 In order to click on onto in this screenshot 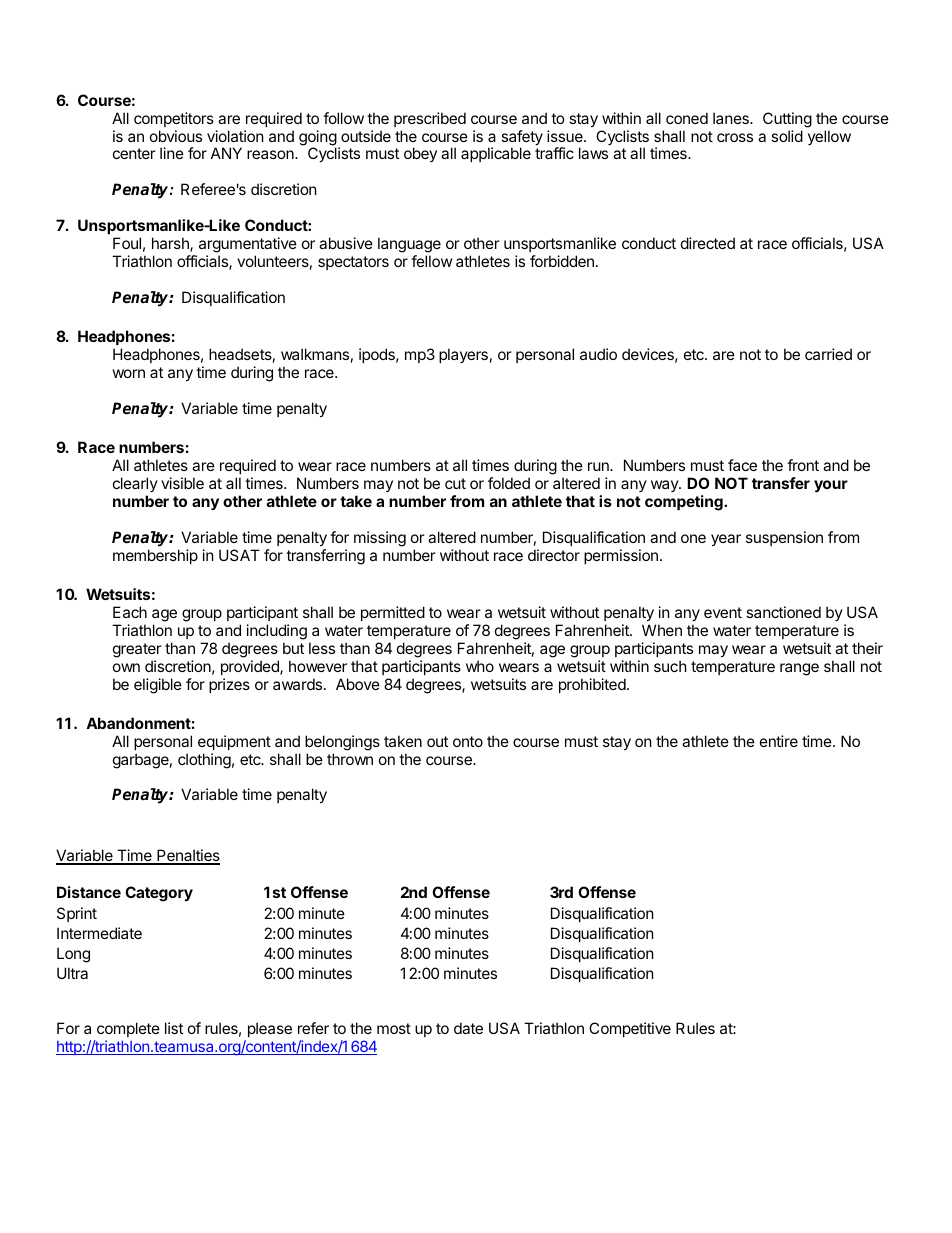, I will do `click(468, 741)`.
